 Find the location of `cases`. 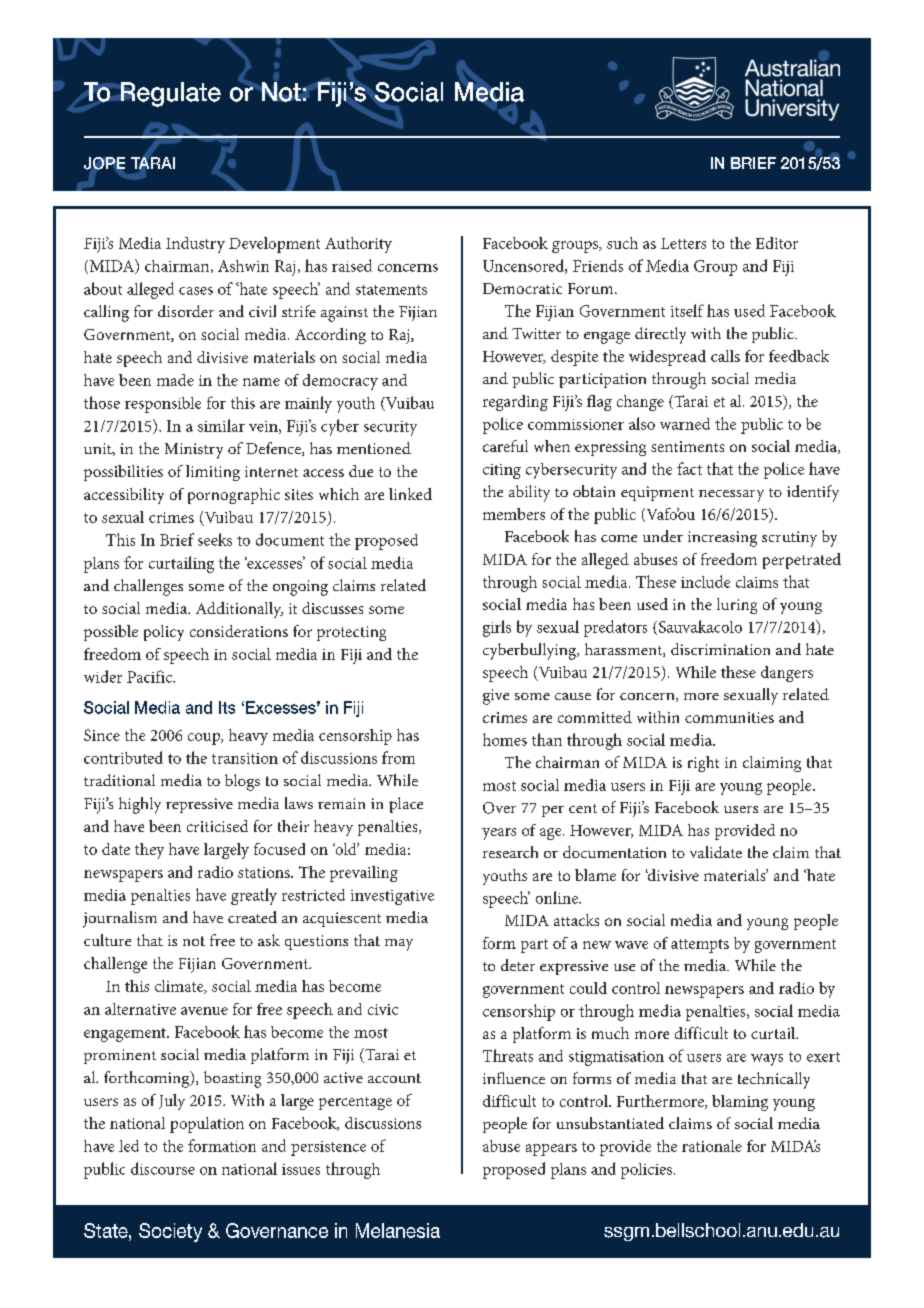

cases is located at coordinates (196, 291).
